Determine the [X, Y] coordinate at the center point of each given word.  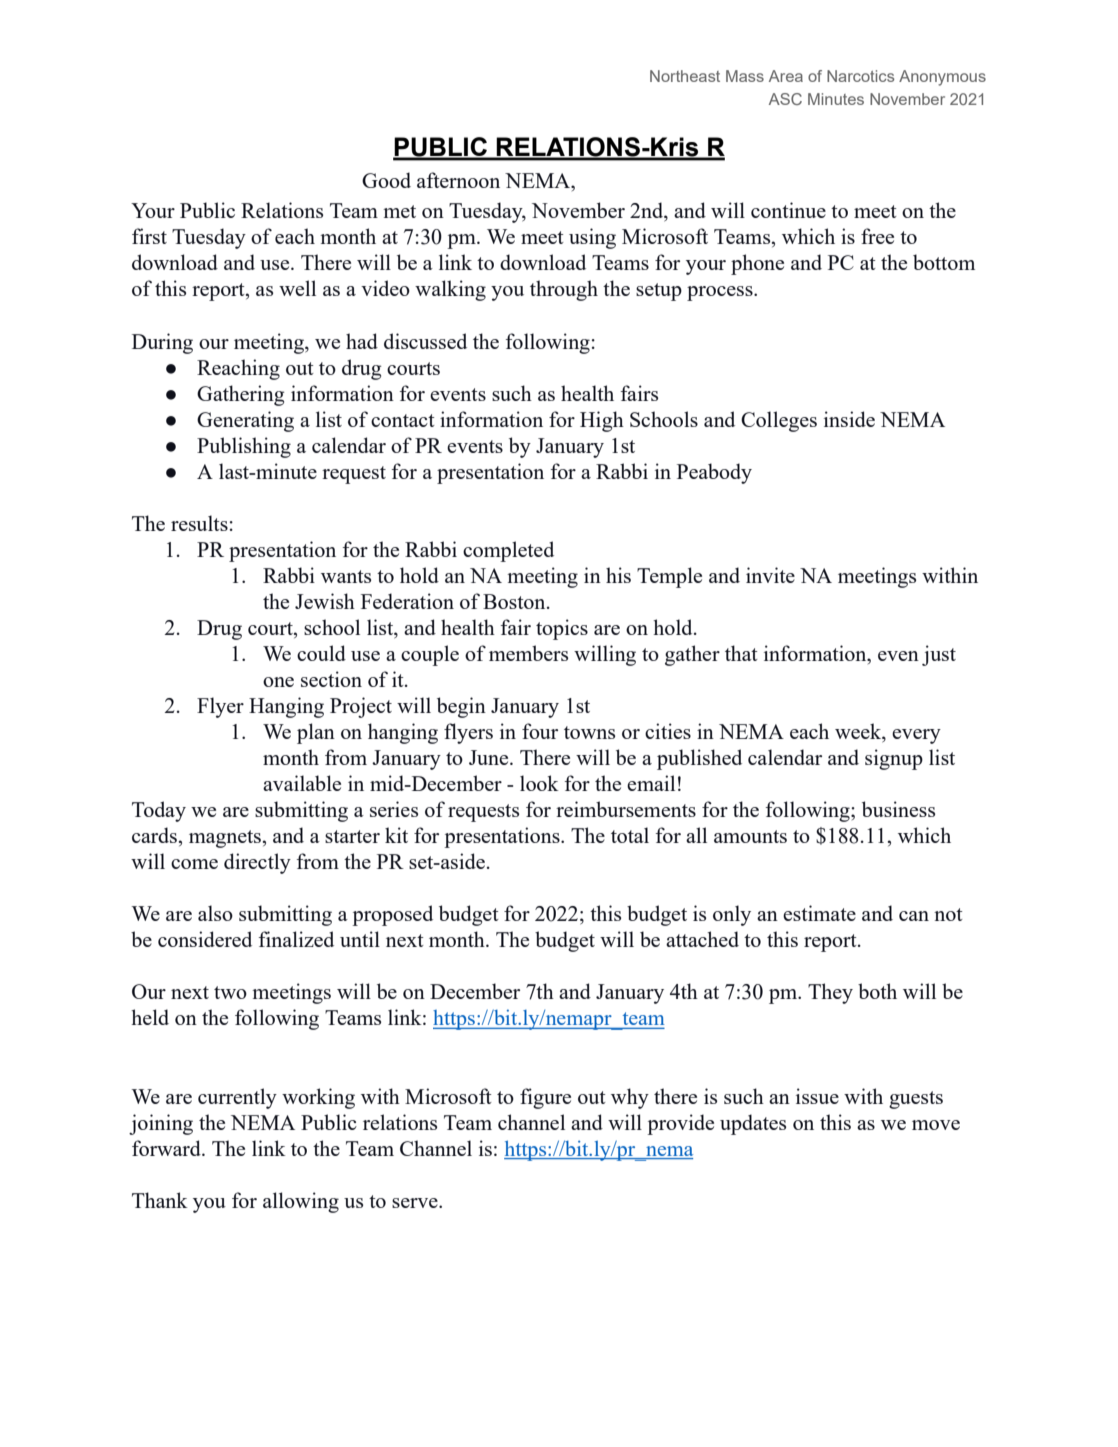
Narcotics [860, 76]
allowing [301, 1202]
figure [545, 1098]
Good [386, 180]
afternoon [458, 180]
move [936, 1125]
